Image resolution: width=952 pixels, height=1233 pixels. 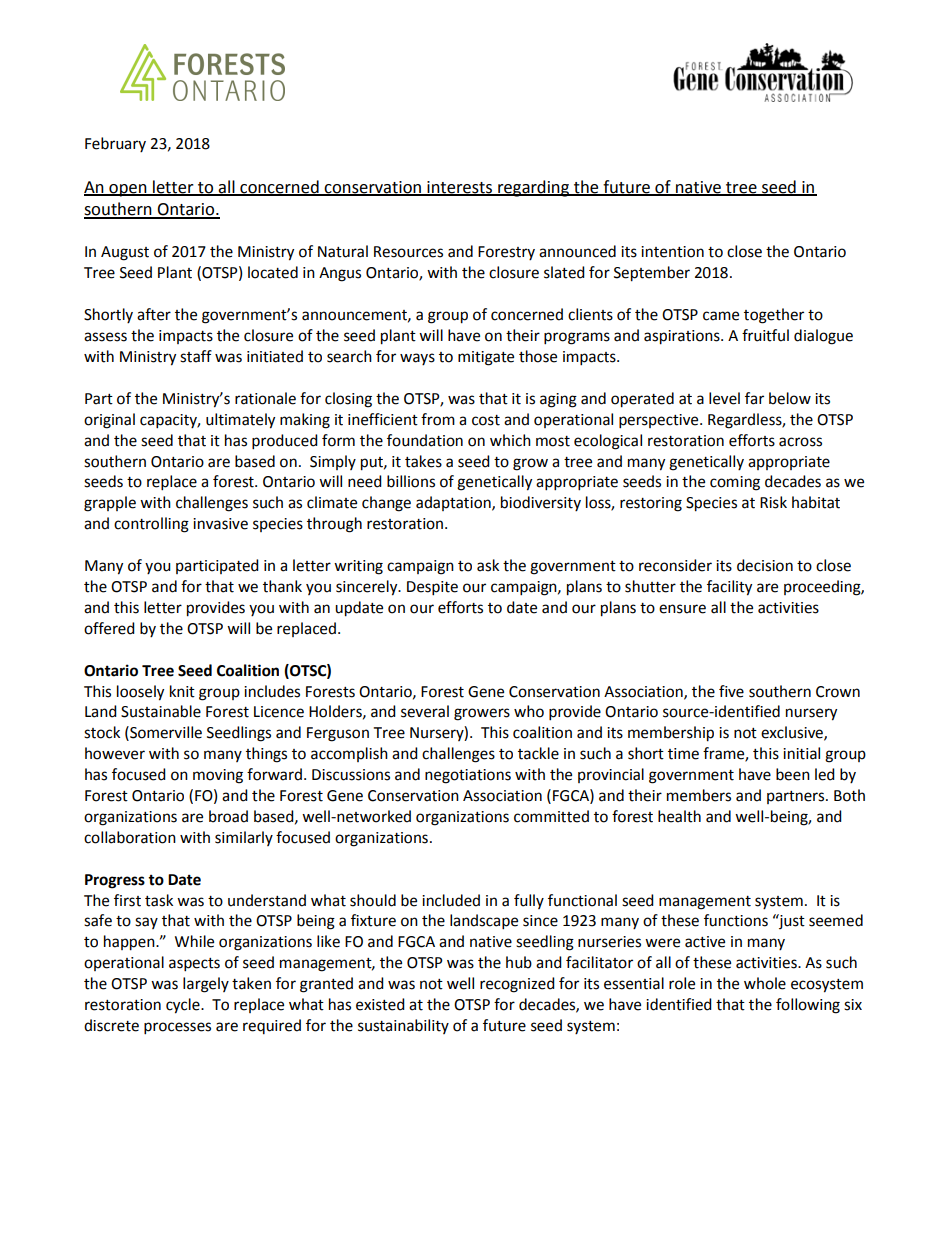 I want to click on thank, so click(x=282, y=586).
